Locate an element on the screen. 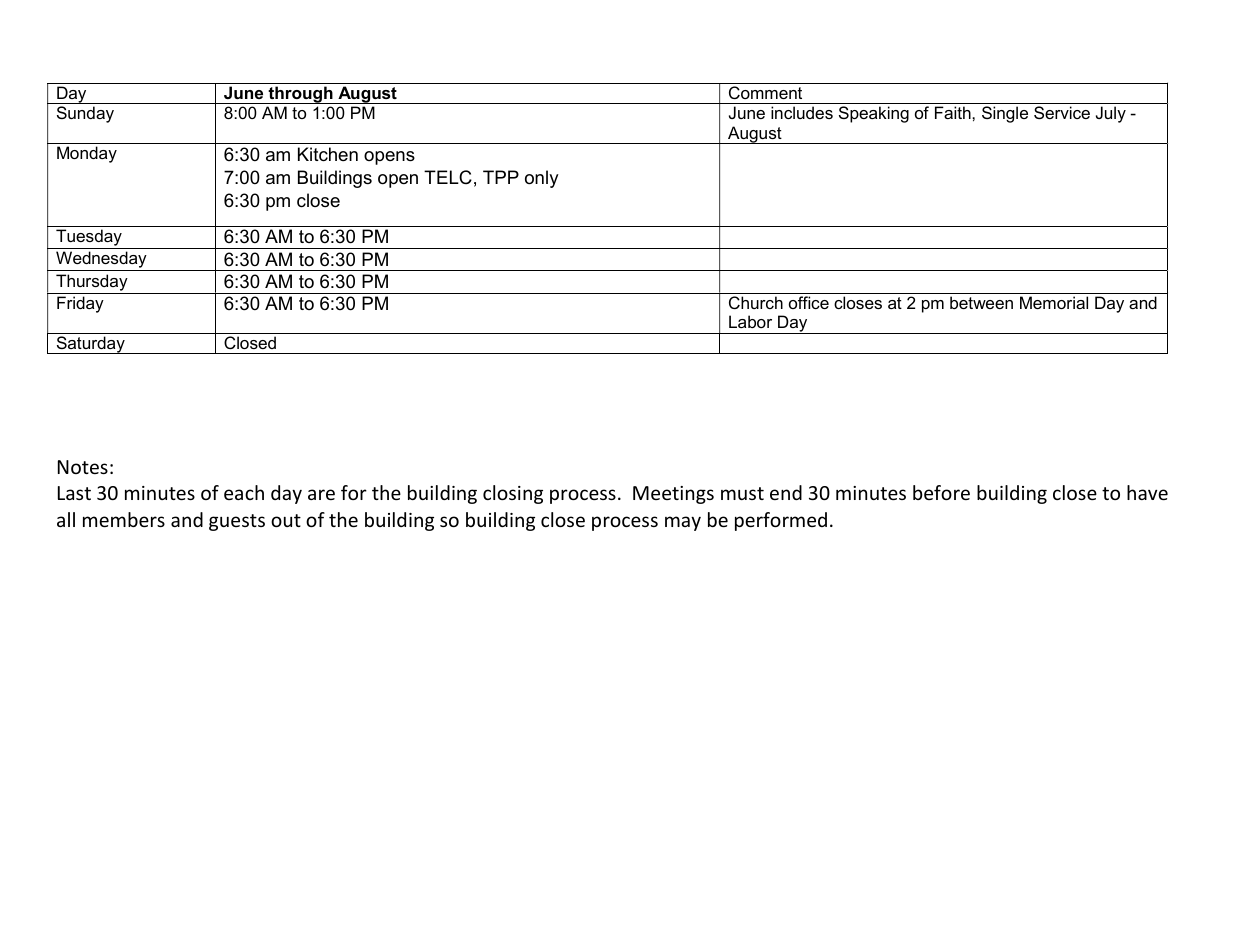 The width and height of the screenshot is (1233, 952). Monday is located at coordinates (87, 154).
